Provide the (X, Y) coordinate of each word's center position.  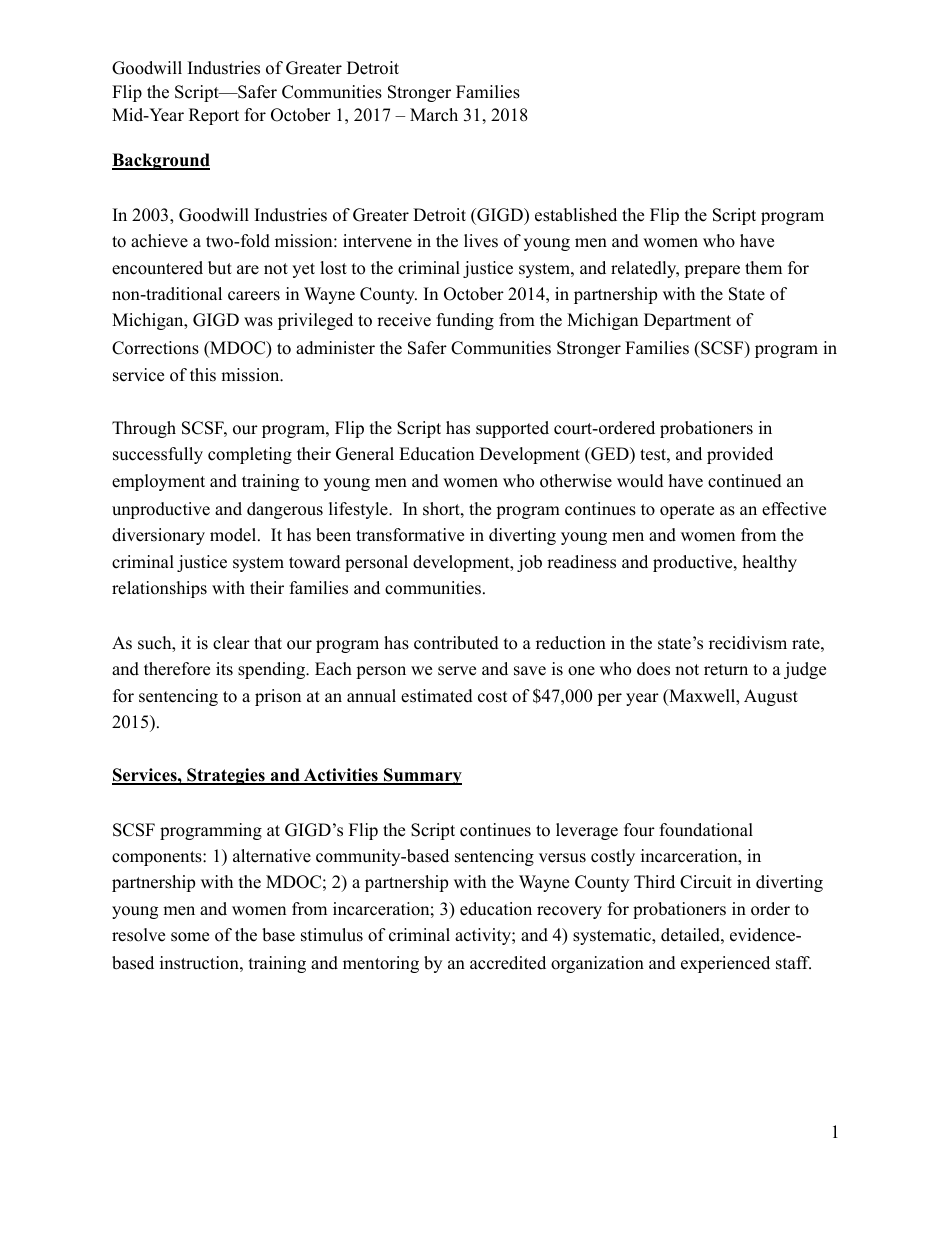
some (190, 937)
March (434, 115)
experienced (725, 964)
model (234, 535)
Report (214, 116)
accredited (508, 963)
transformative (410, 535)
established (576, 215)
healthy (770, 563)
